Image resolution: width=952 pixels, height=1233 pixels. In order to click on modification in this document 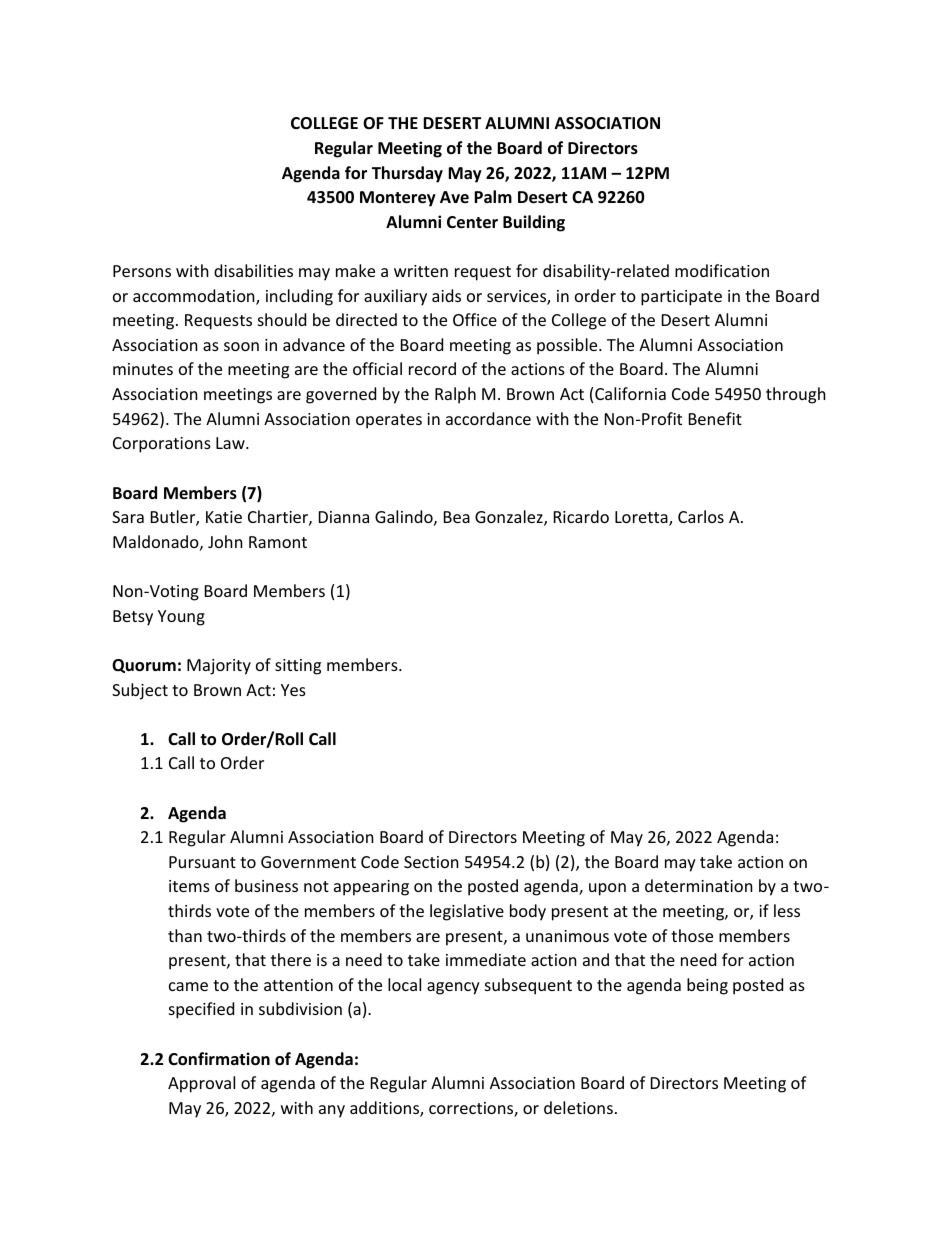, I will do `click(722, 270)`.
